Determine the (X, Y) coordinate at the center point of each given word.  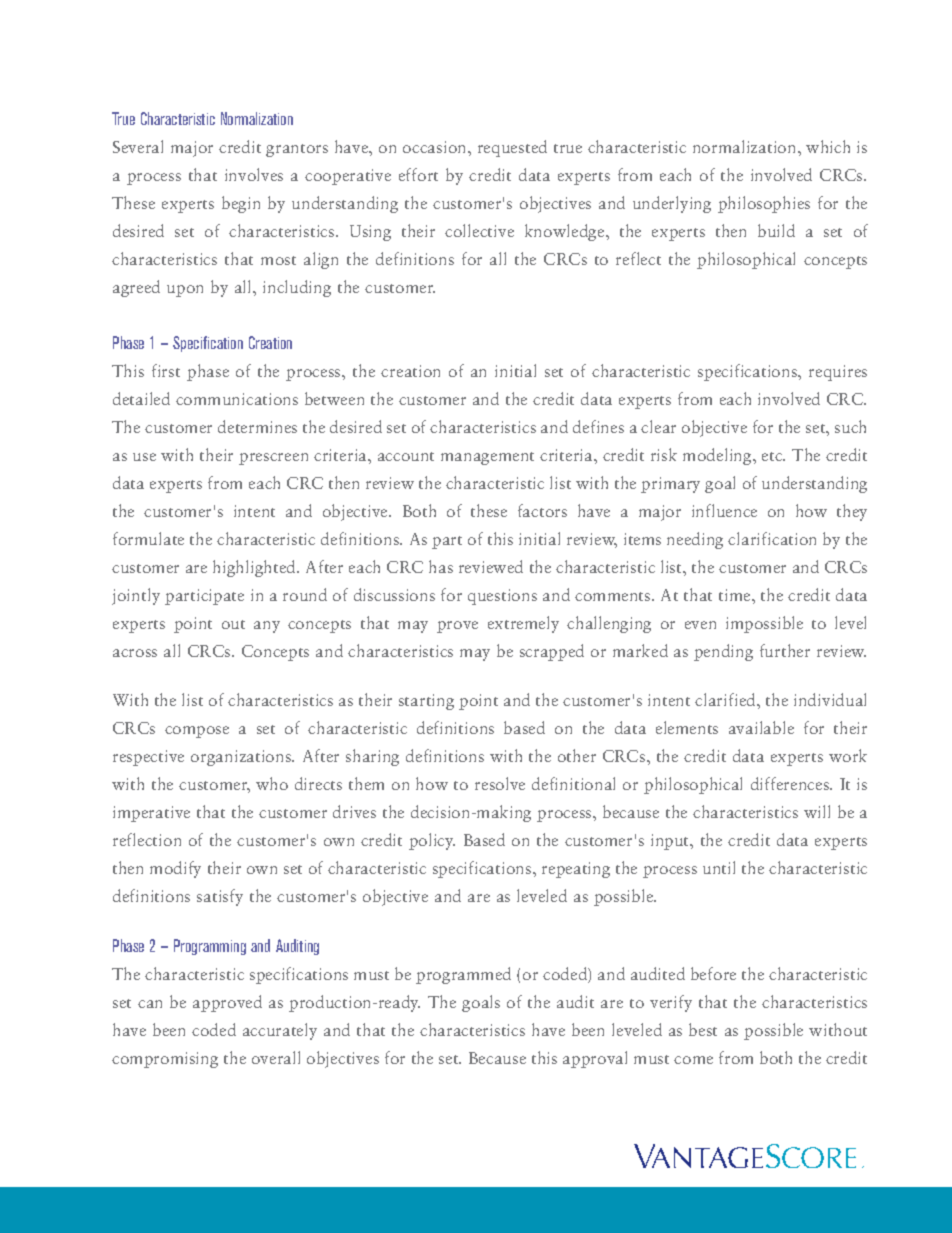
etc (773, 456)
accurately (280, 1031)
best (703, 1029)
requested (512, 148)
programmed (463, 975)
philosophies (764, 204)
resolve (500, 783)
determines (257, 426)
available (761, 727)
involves (254, 174)
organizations (242, 758)
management (487, 458)
